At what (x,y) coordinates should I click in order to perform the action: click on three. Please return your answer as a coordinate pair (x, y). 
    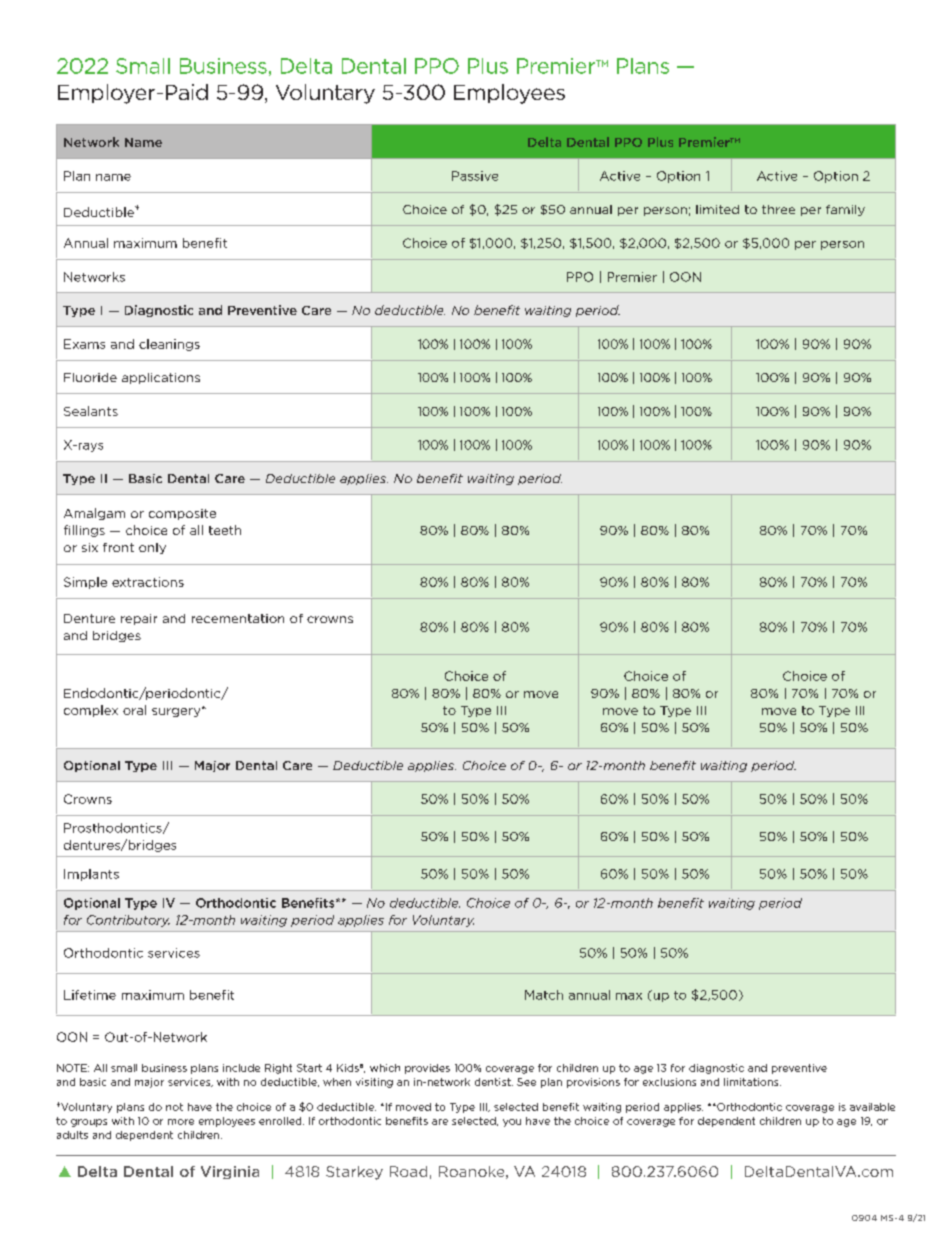
    Looking at the image, I should click on (778, 209).
